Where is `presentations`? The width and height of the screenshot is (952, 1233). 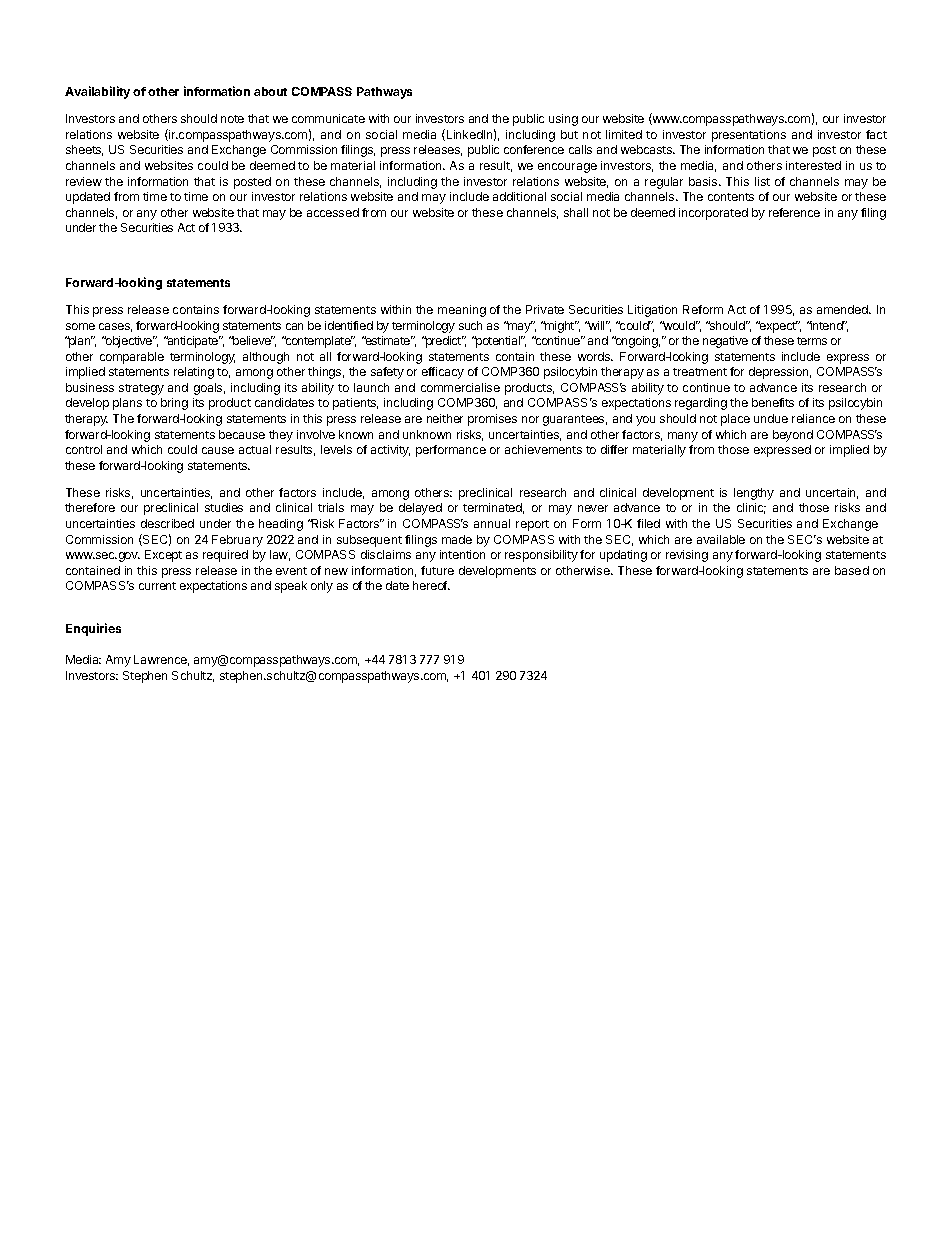 presentations is located at coordinates (749, 136).
